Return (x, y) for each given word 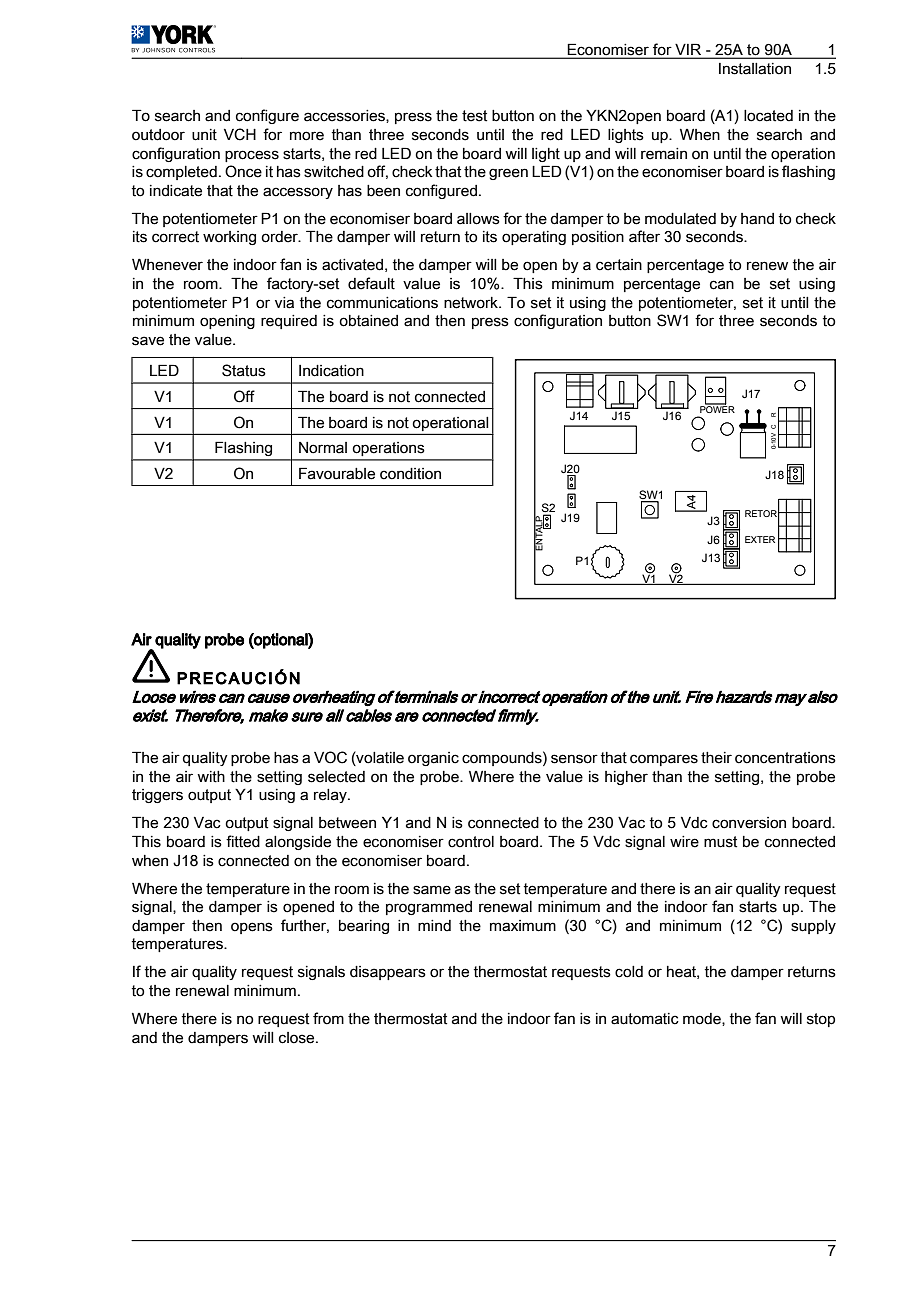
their (716, 758)
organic (433, 759)
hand (757, 219)
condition (410, 474)
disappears (388, 973)
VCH (240, 134)
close (298, 1038)
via (284, 303)
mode (703, 1019)
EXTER (760, 539)
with (211, 777)
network (472, 303)
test (474, 116)
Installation (755, 69)
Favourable (337, 473)
